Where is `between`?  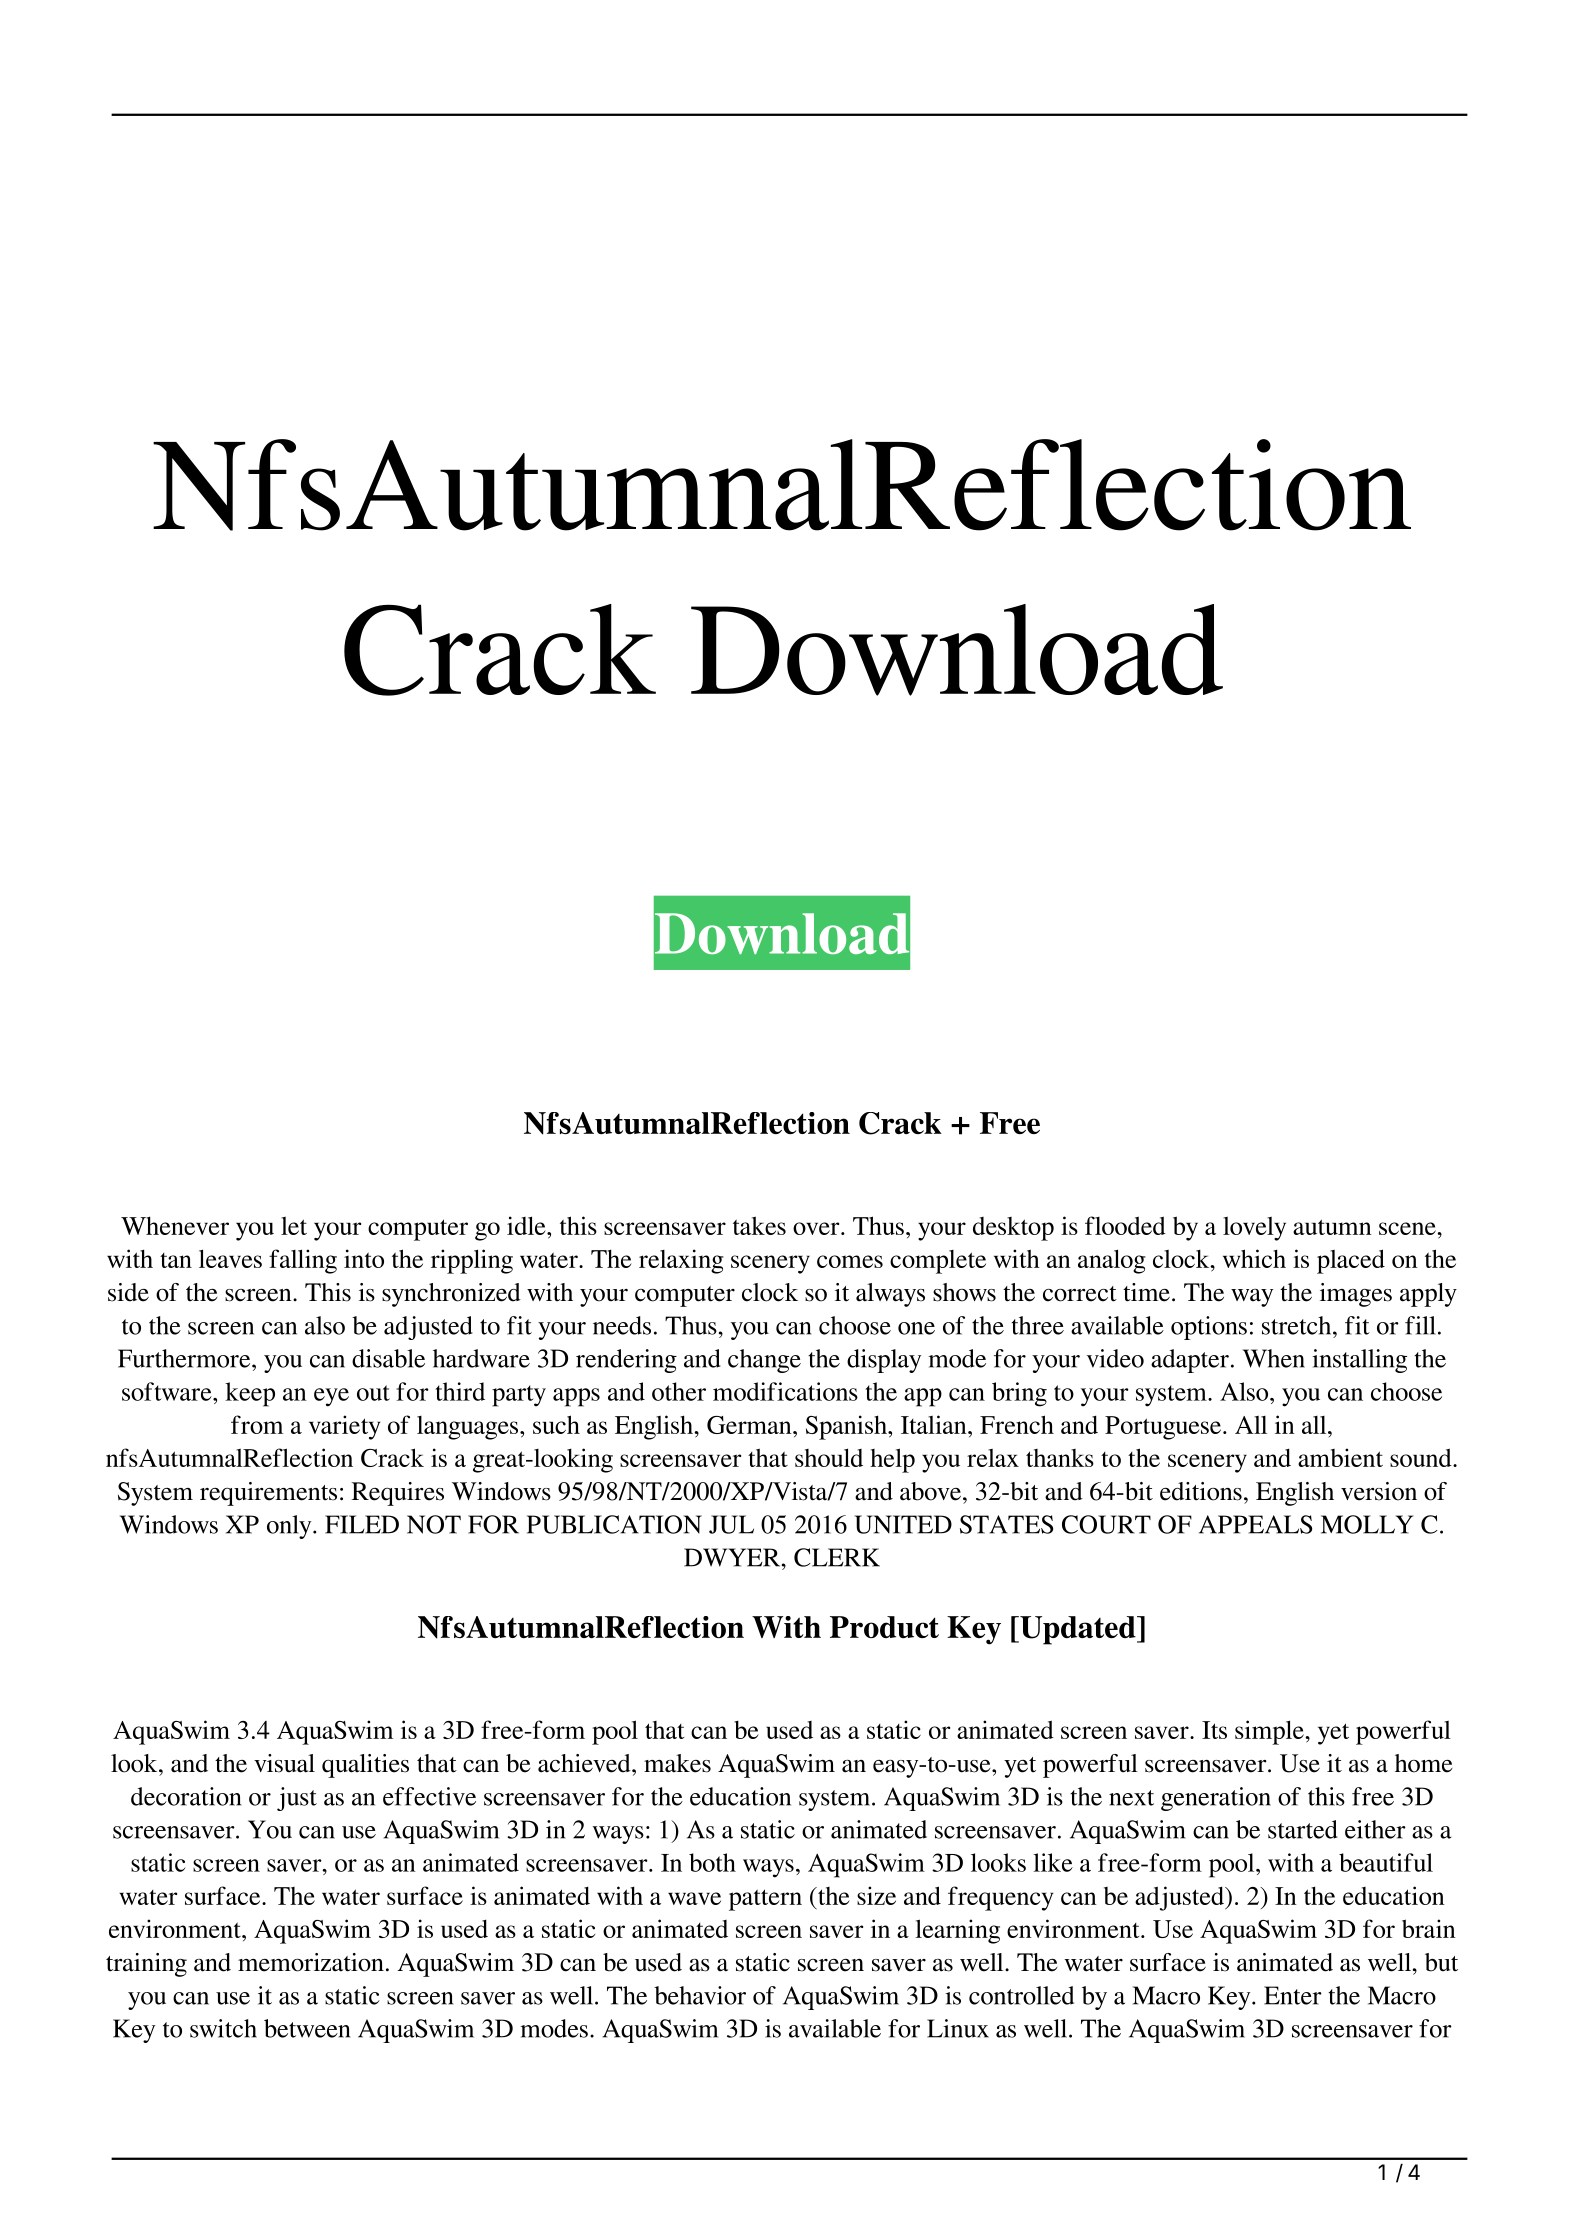 between is located at coordinates (307, 2028).
